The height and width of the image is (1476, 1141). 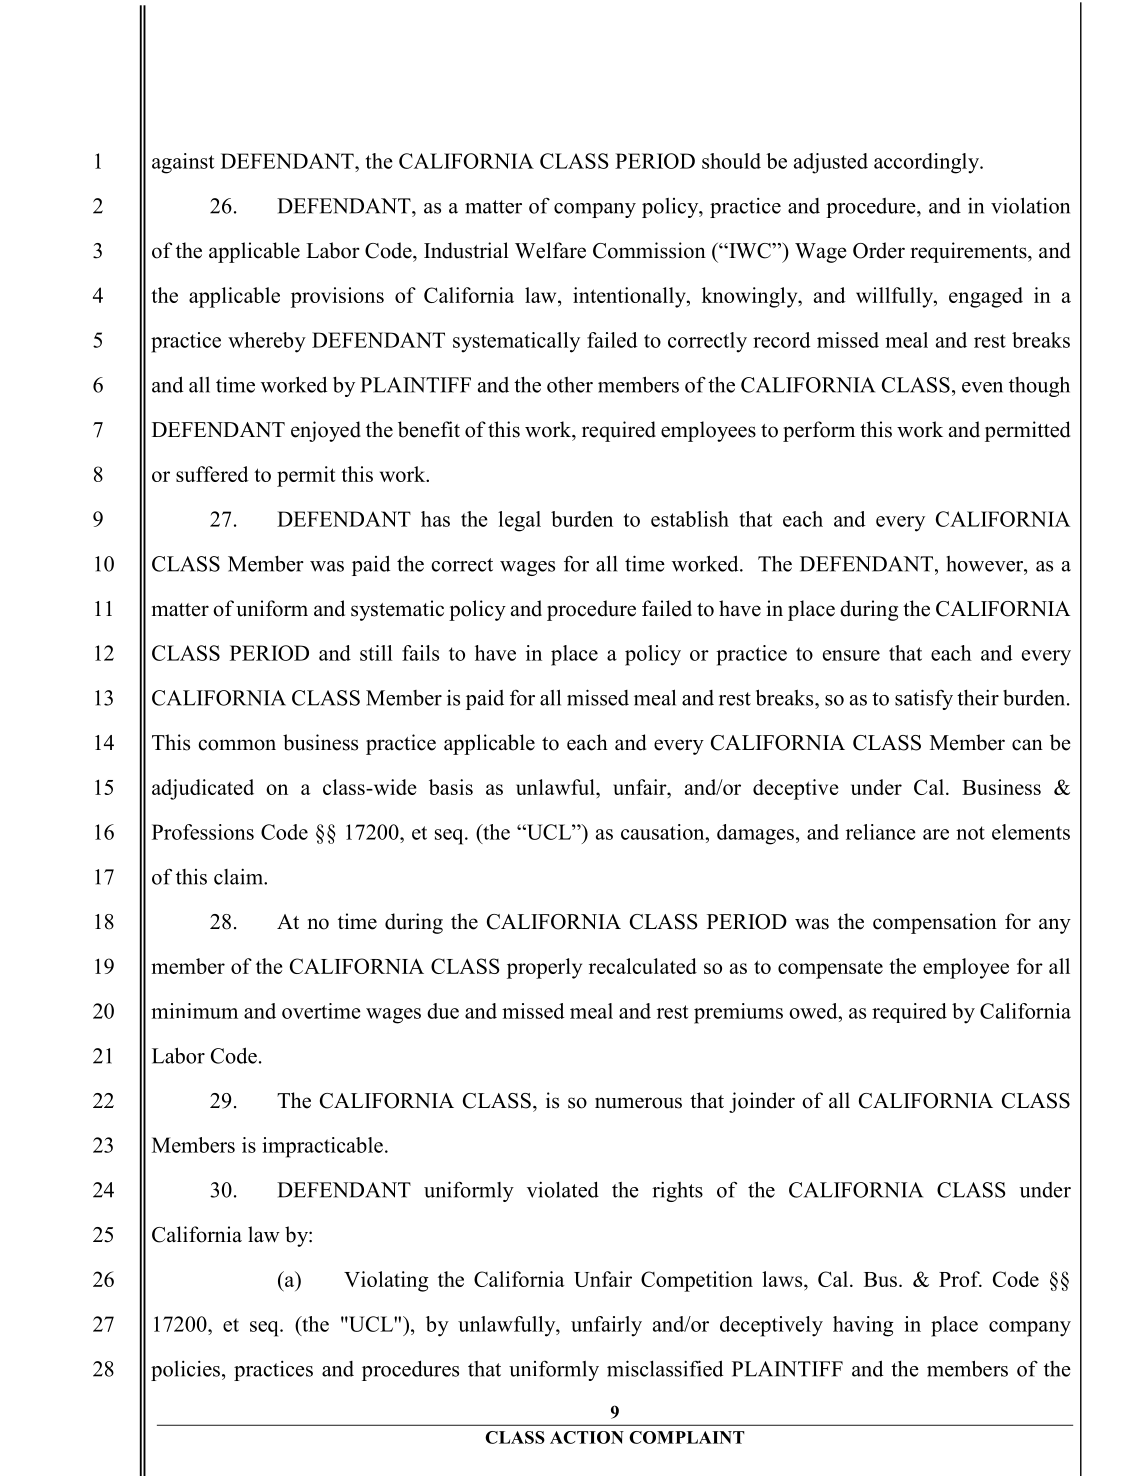 I want to click on Commission, so click(x=649, y=250).
